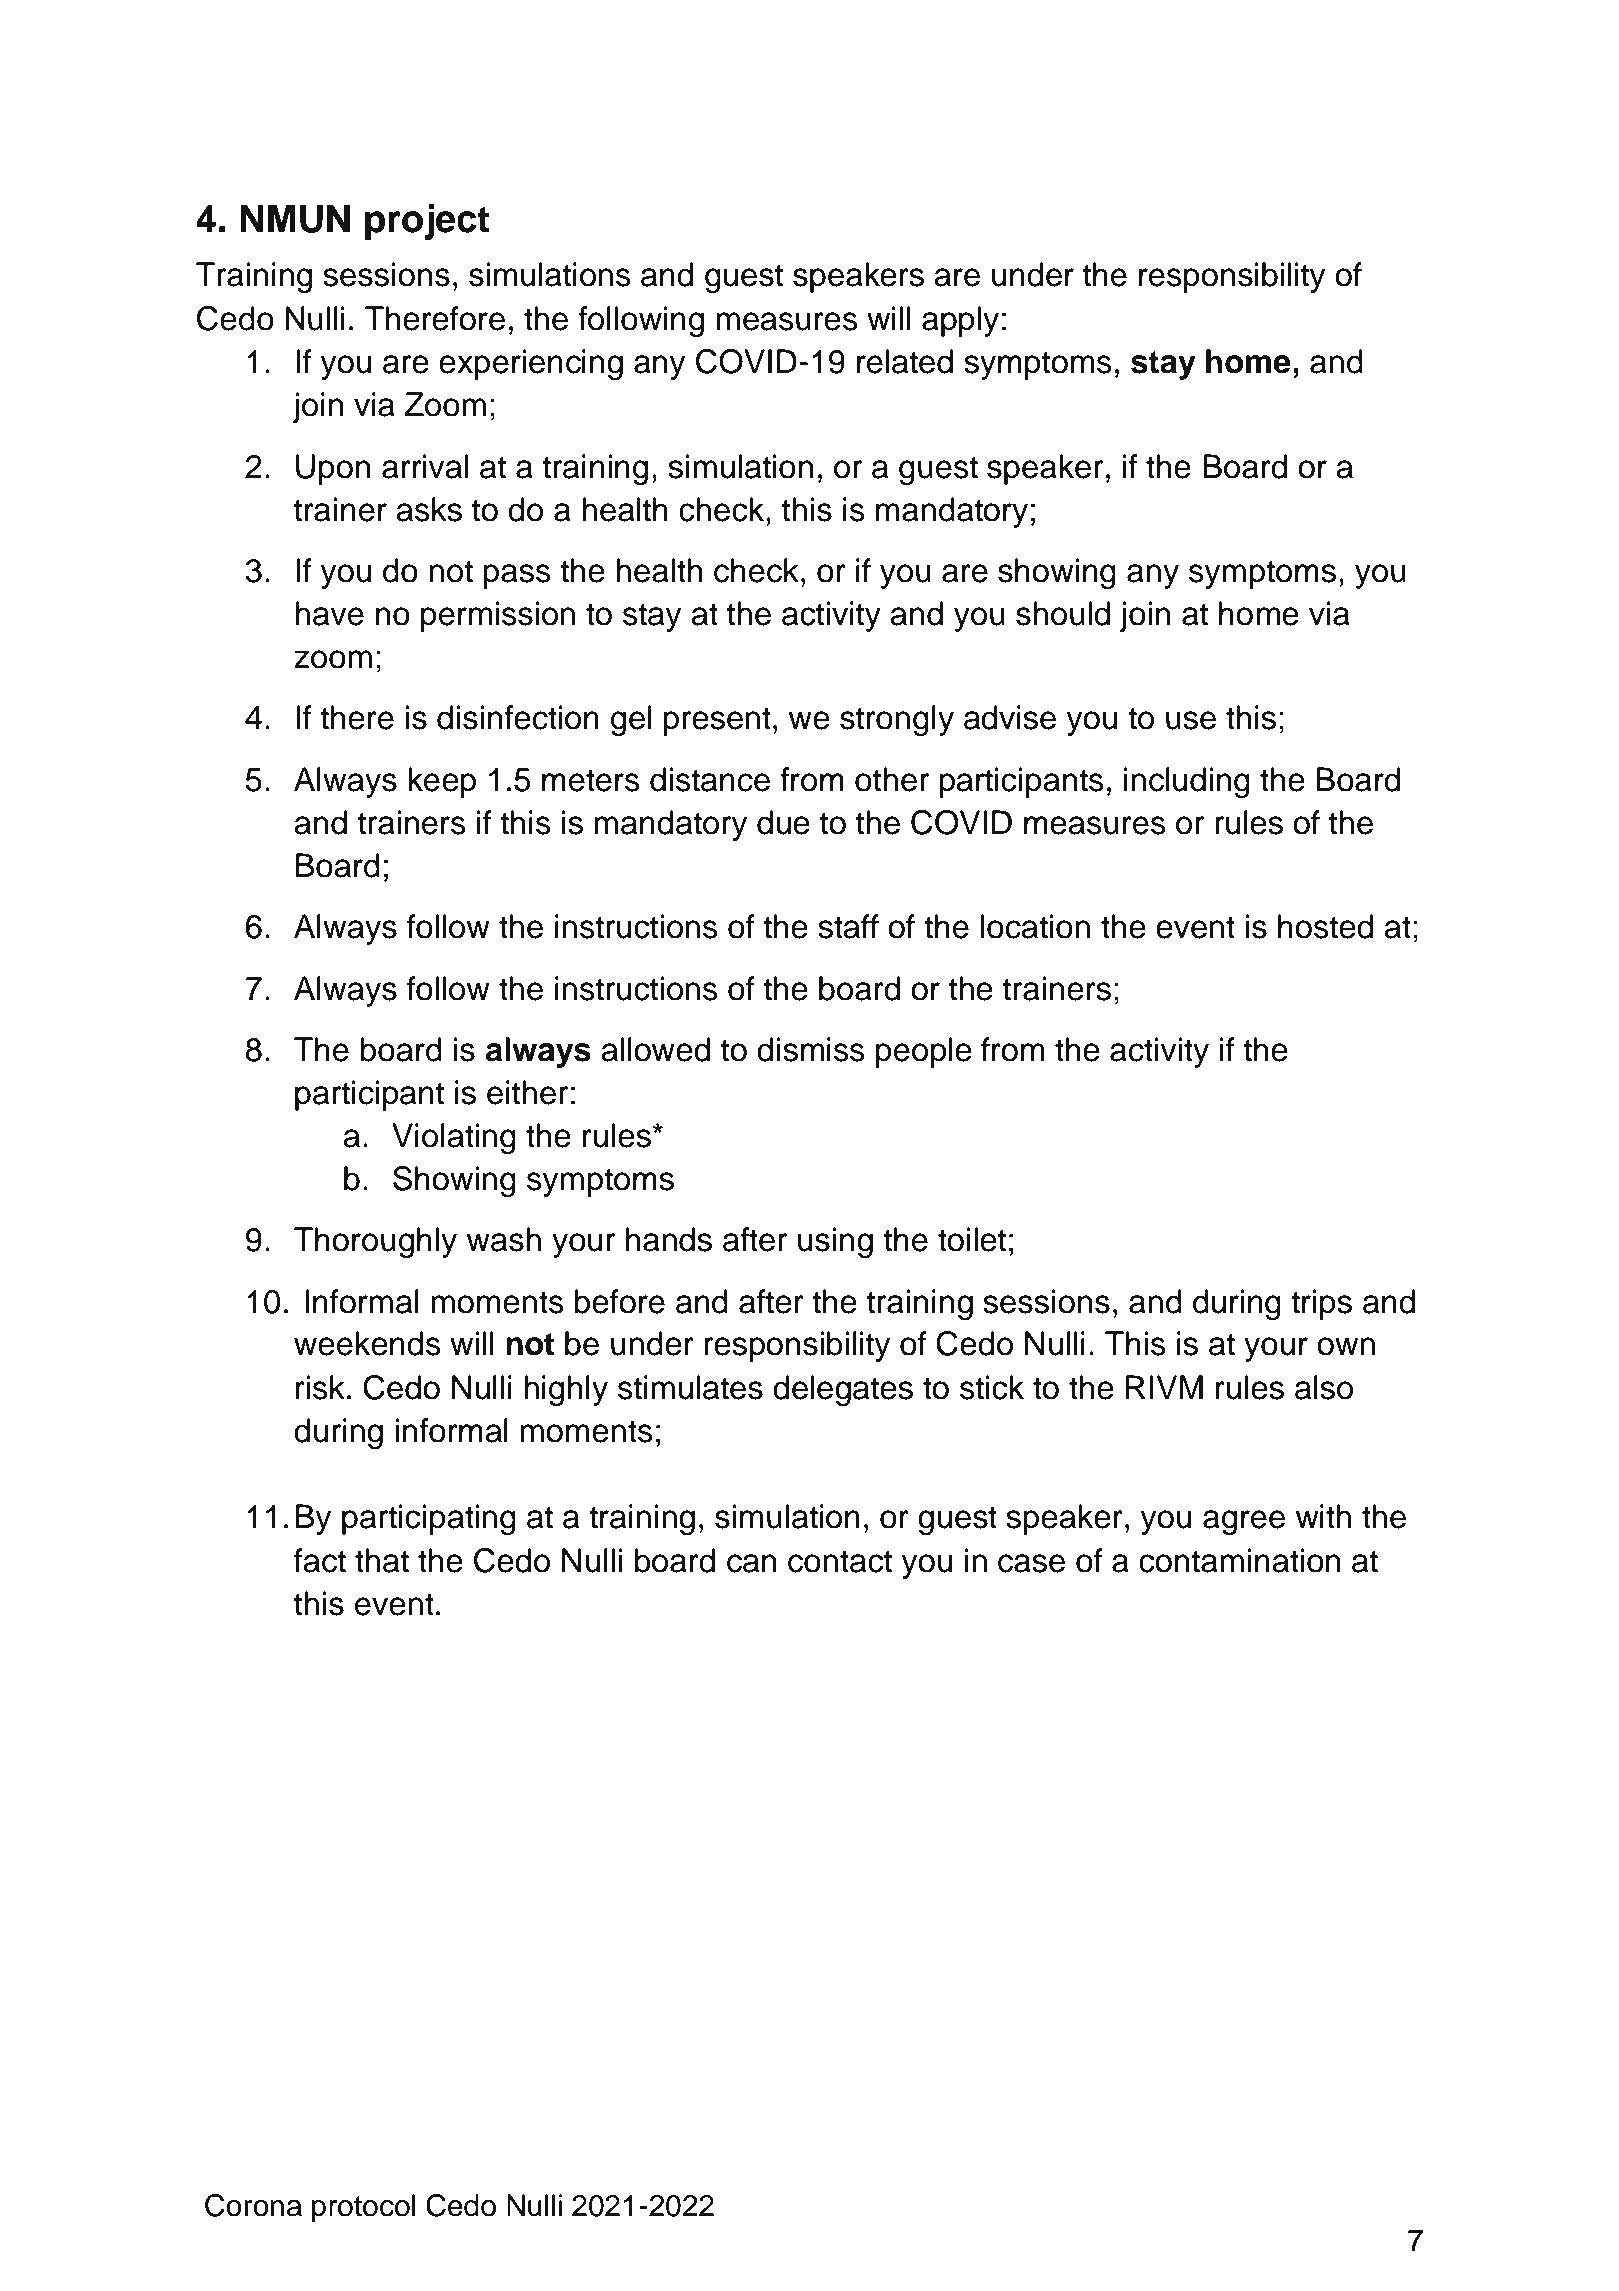 Image resolution: width=1619 pixels, height=2291 pixels. Describe the element at coordinates (427, 222) in the screenshot. I see `project` at that location.
